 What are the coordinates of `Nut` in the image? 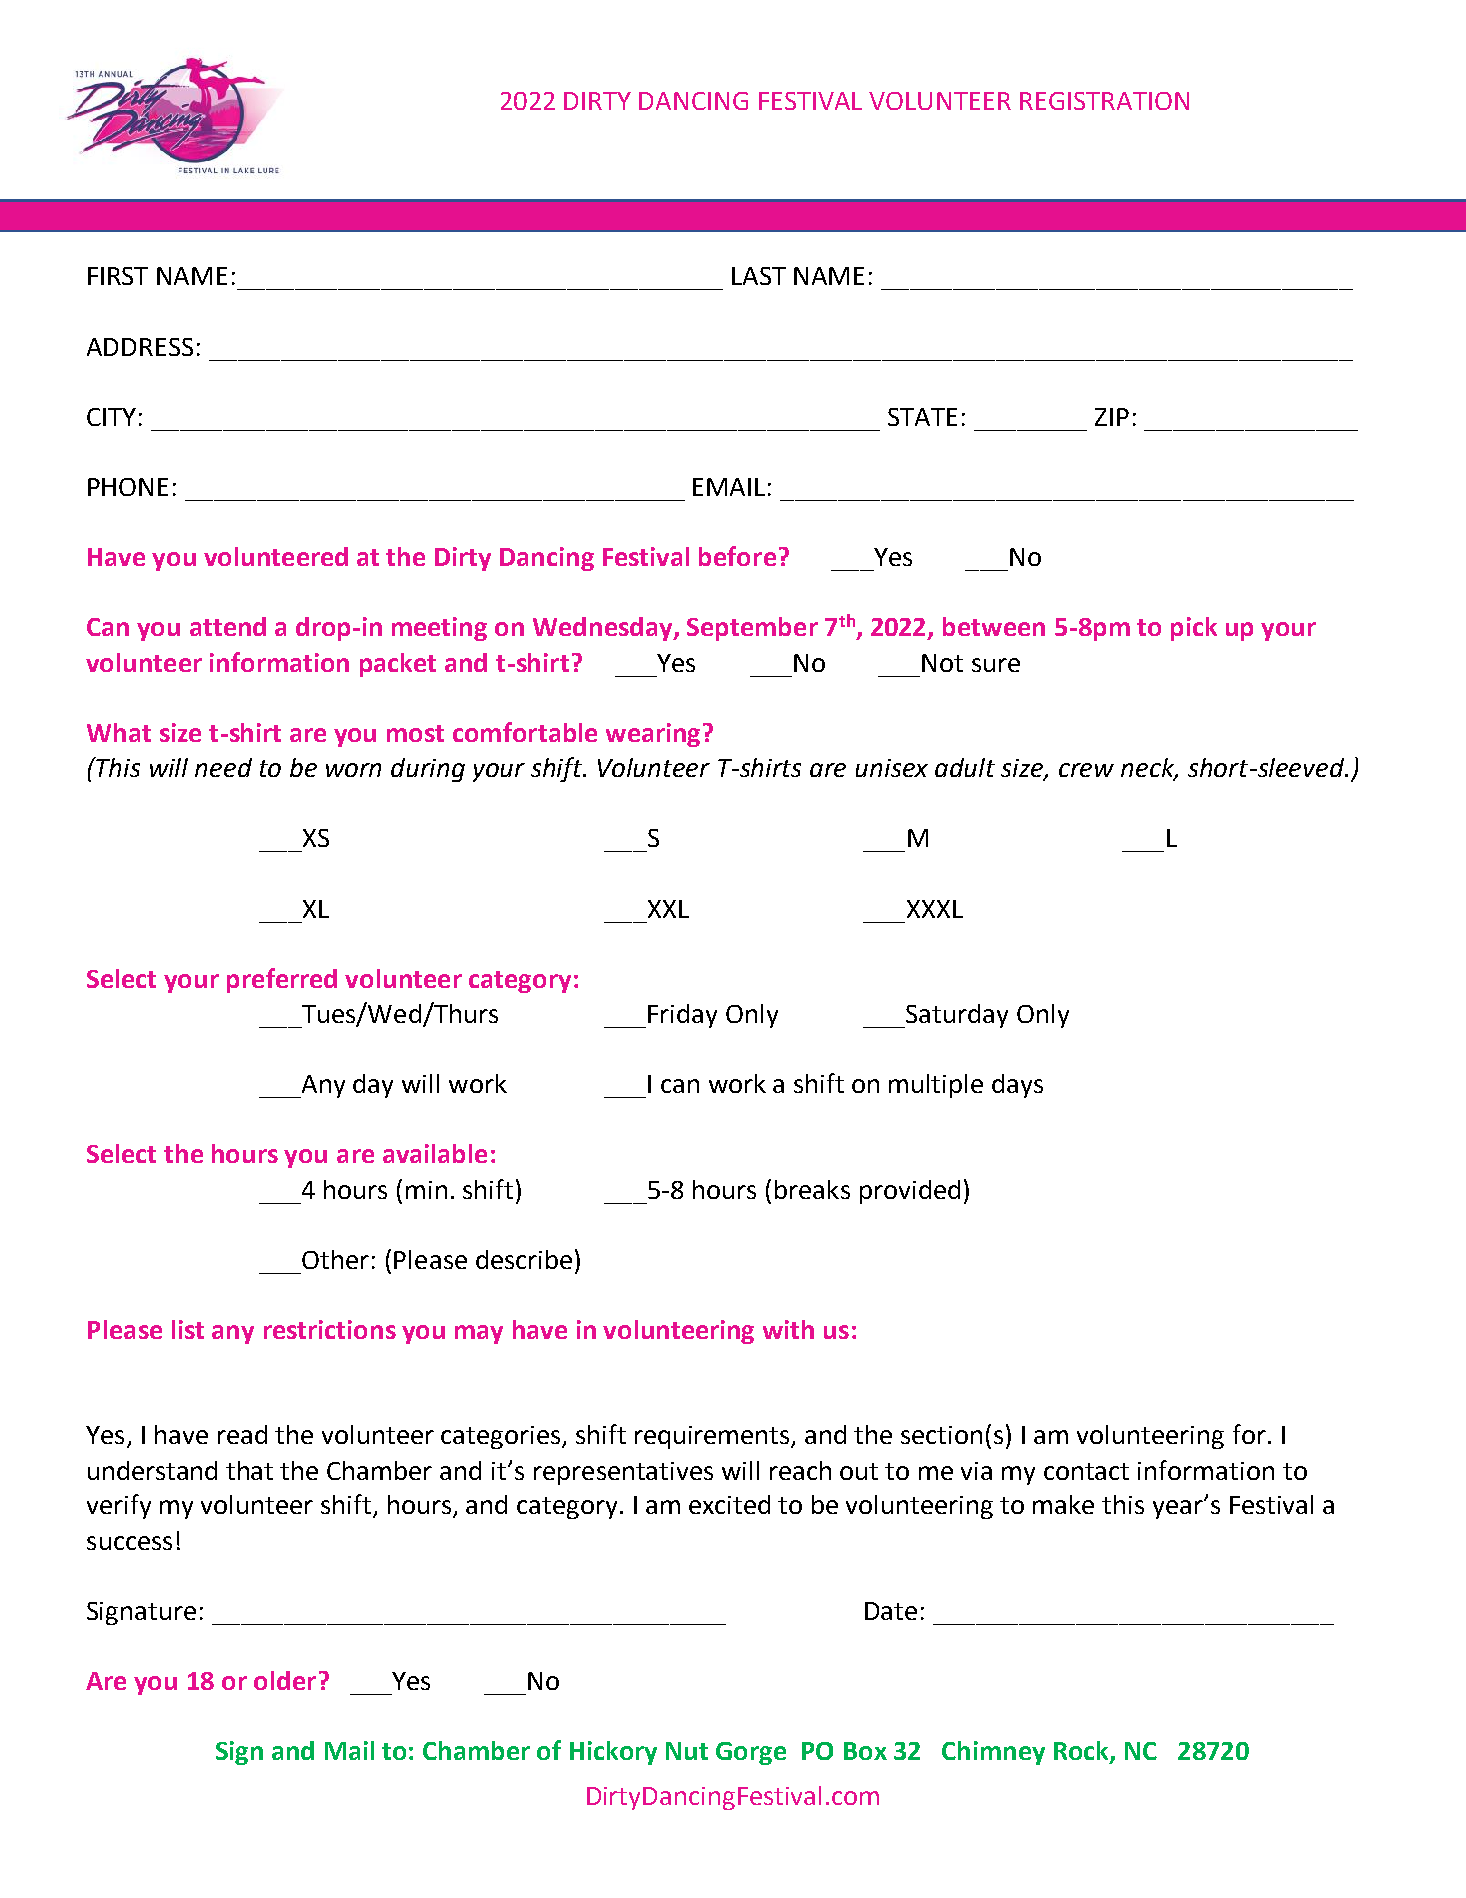 It's located at (687, 1751).
